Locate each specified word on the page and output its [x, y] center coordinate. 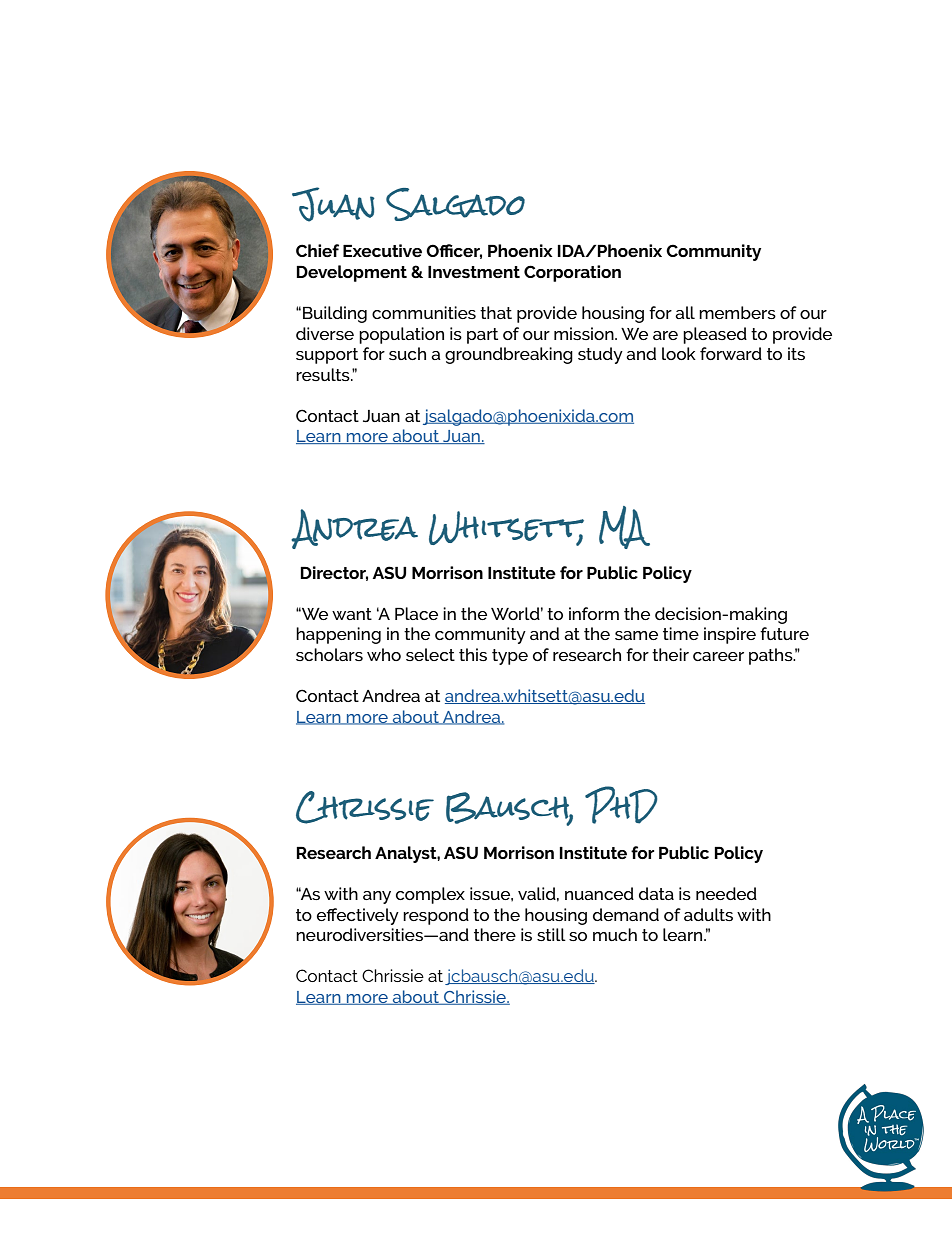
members [737, 312]
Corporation [572, 273]
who [384, 654]
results [324, 374]
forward [731, 353]
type [510, 657]
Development [351, 273]
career [718, 656]
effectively [358, 916]
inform [594, 613]
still [551, 934]
